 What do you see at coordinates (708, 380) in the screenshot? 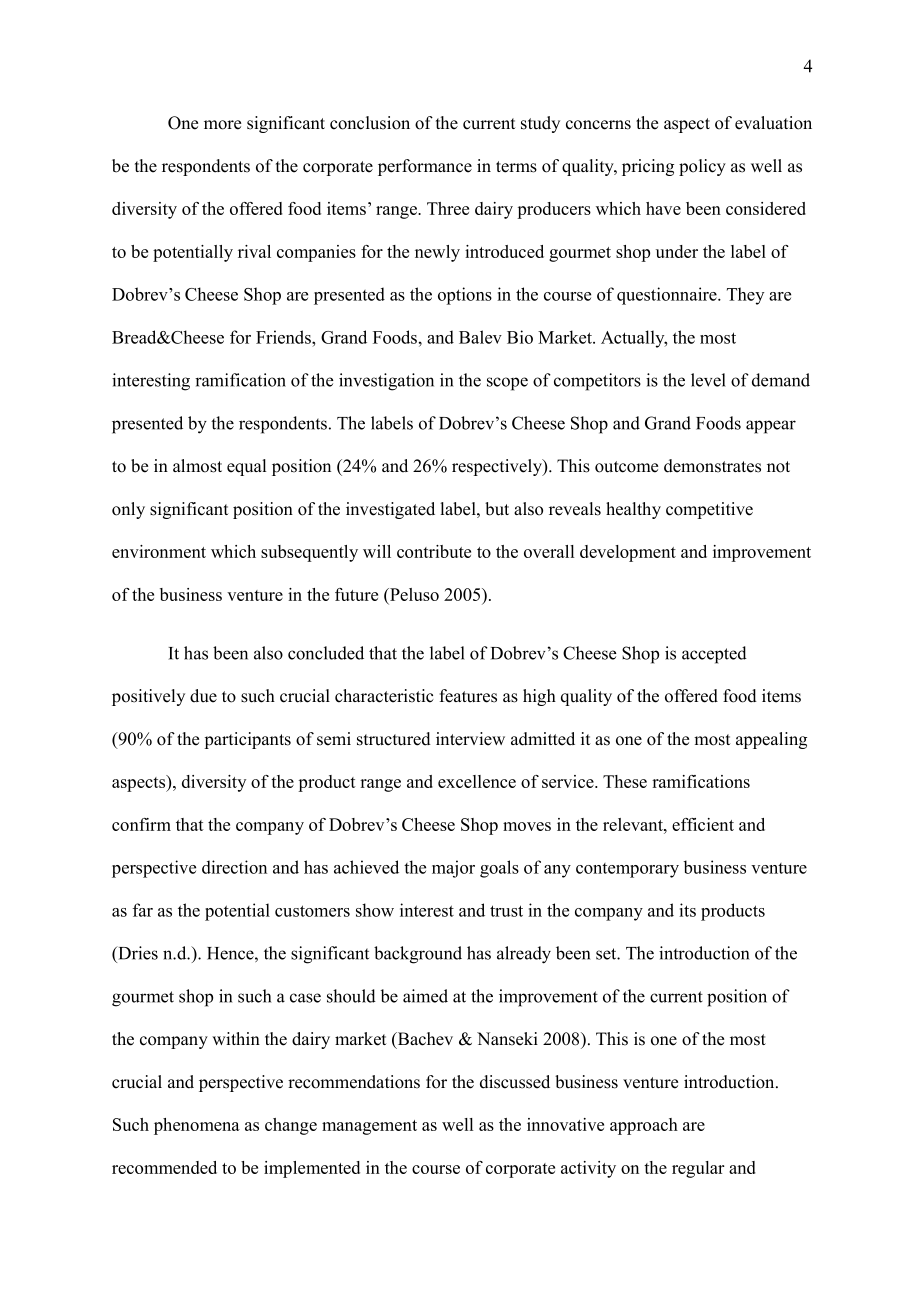
I see `level` at bounding box center [708, 380].
